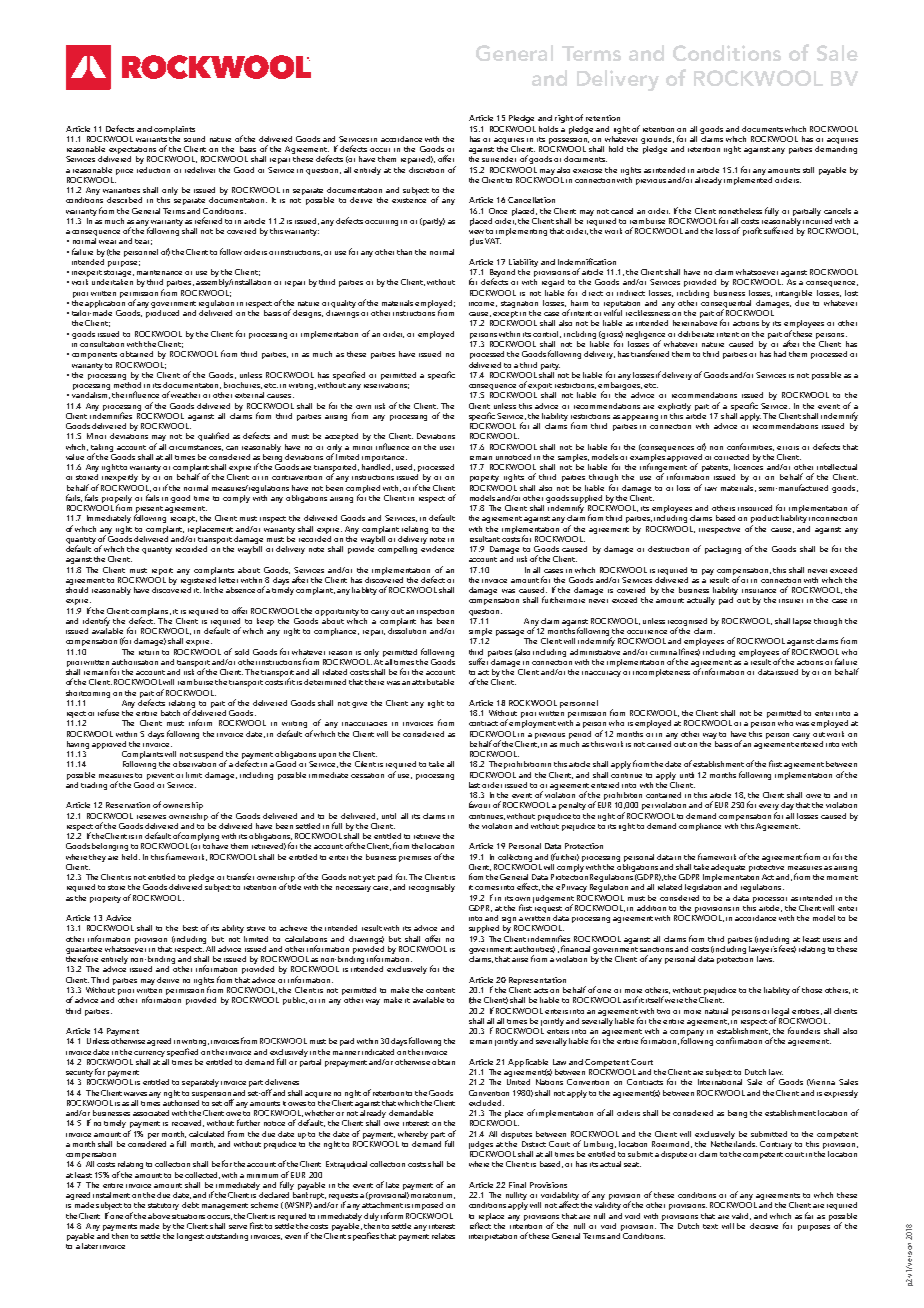  What do you see at coordinates (153, 170) in the document?
I see `reduction` at bounding box center [153, 170].
